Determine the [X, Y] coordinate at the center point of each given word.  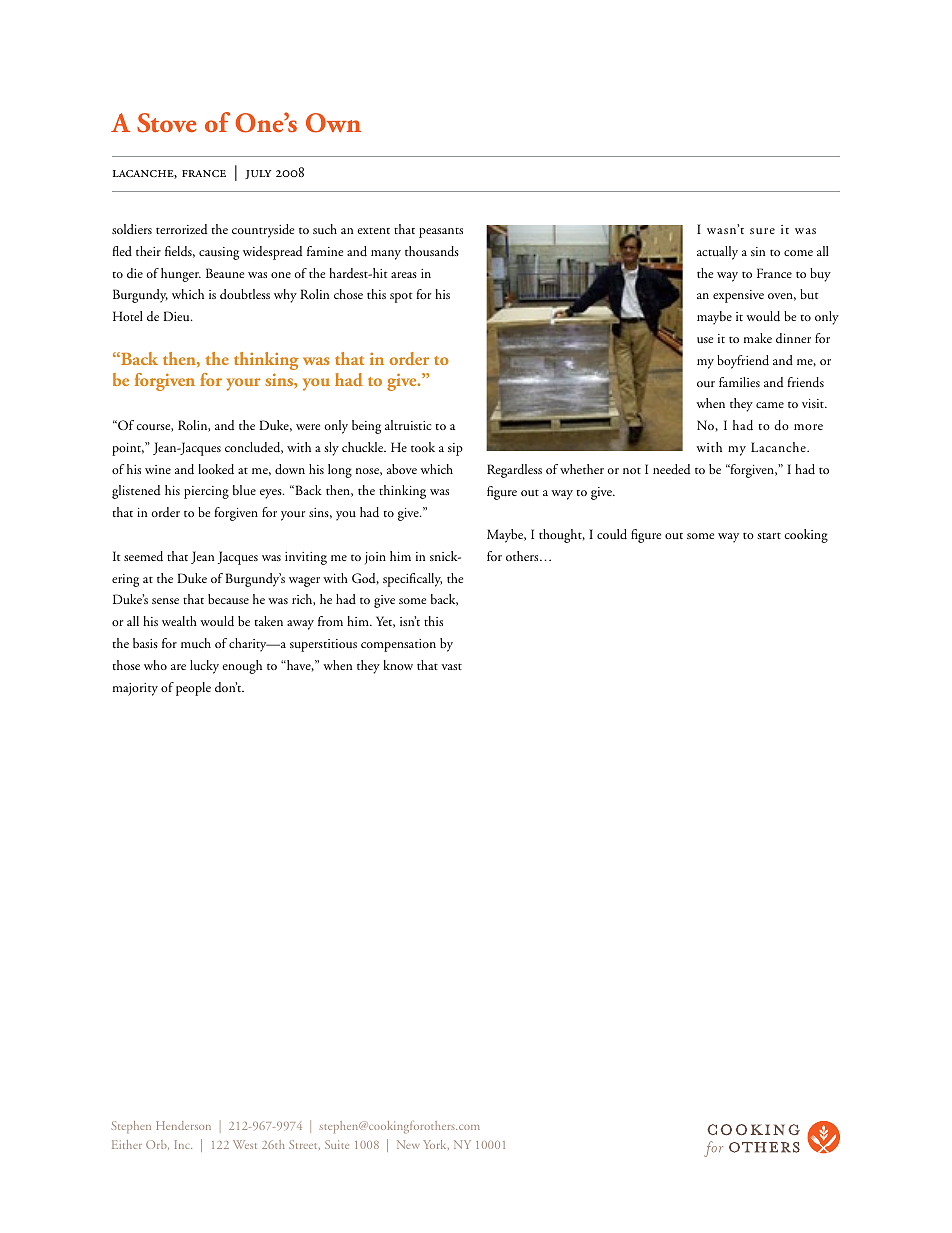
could [612, 534]
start [769, 535]
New [408, 1144]
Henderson [183, 1125]
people [193, 689]
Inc [183, 1144]
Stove [167, 123]
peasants [441, 232]
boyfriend [743, 362]
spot [401, 297]
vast [452, 666]
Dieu [177, 316]
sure [762, 231]
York [436, 1145]
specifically [412, 580]
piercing [206, 492]
